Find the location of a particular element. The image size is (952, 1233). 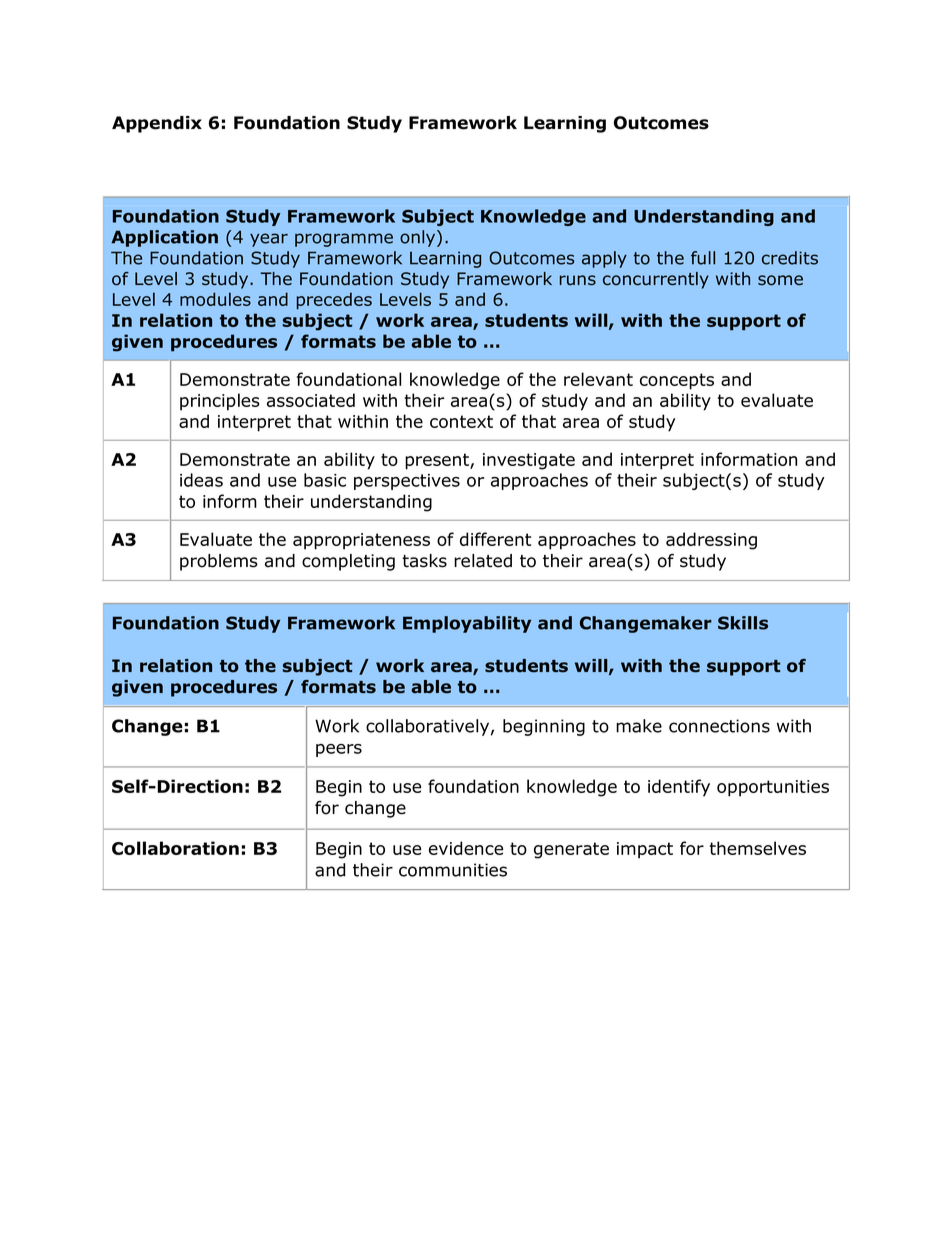

ideas is located at coordinates (201, 480).
